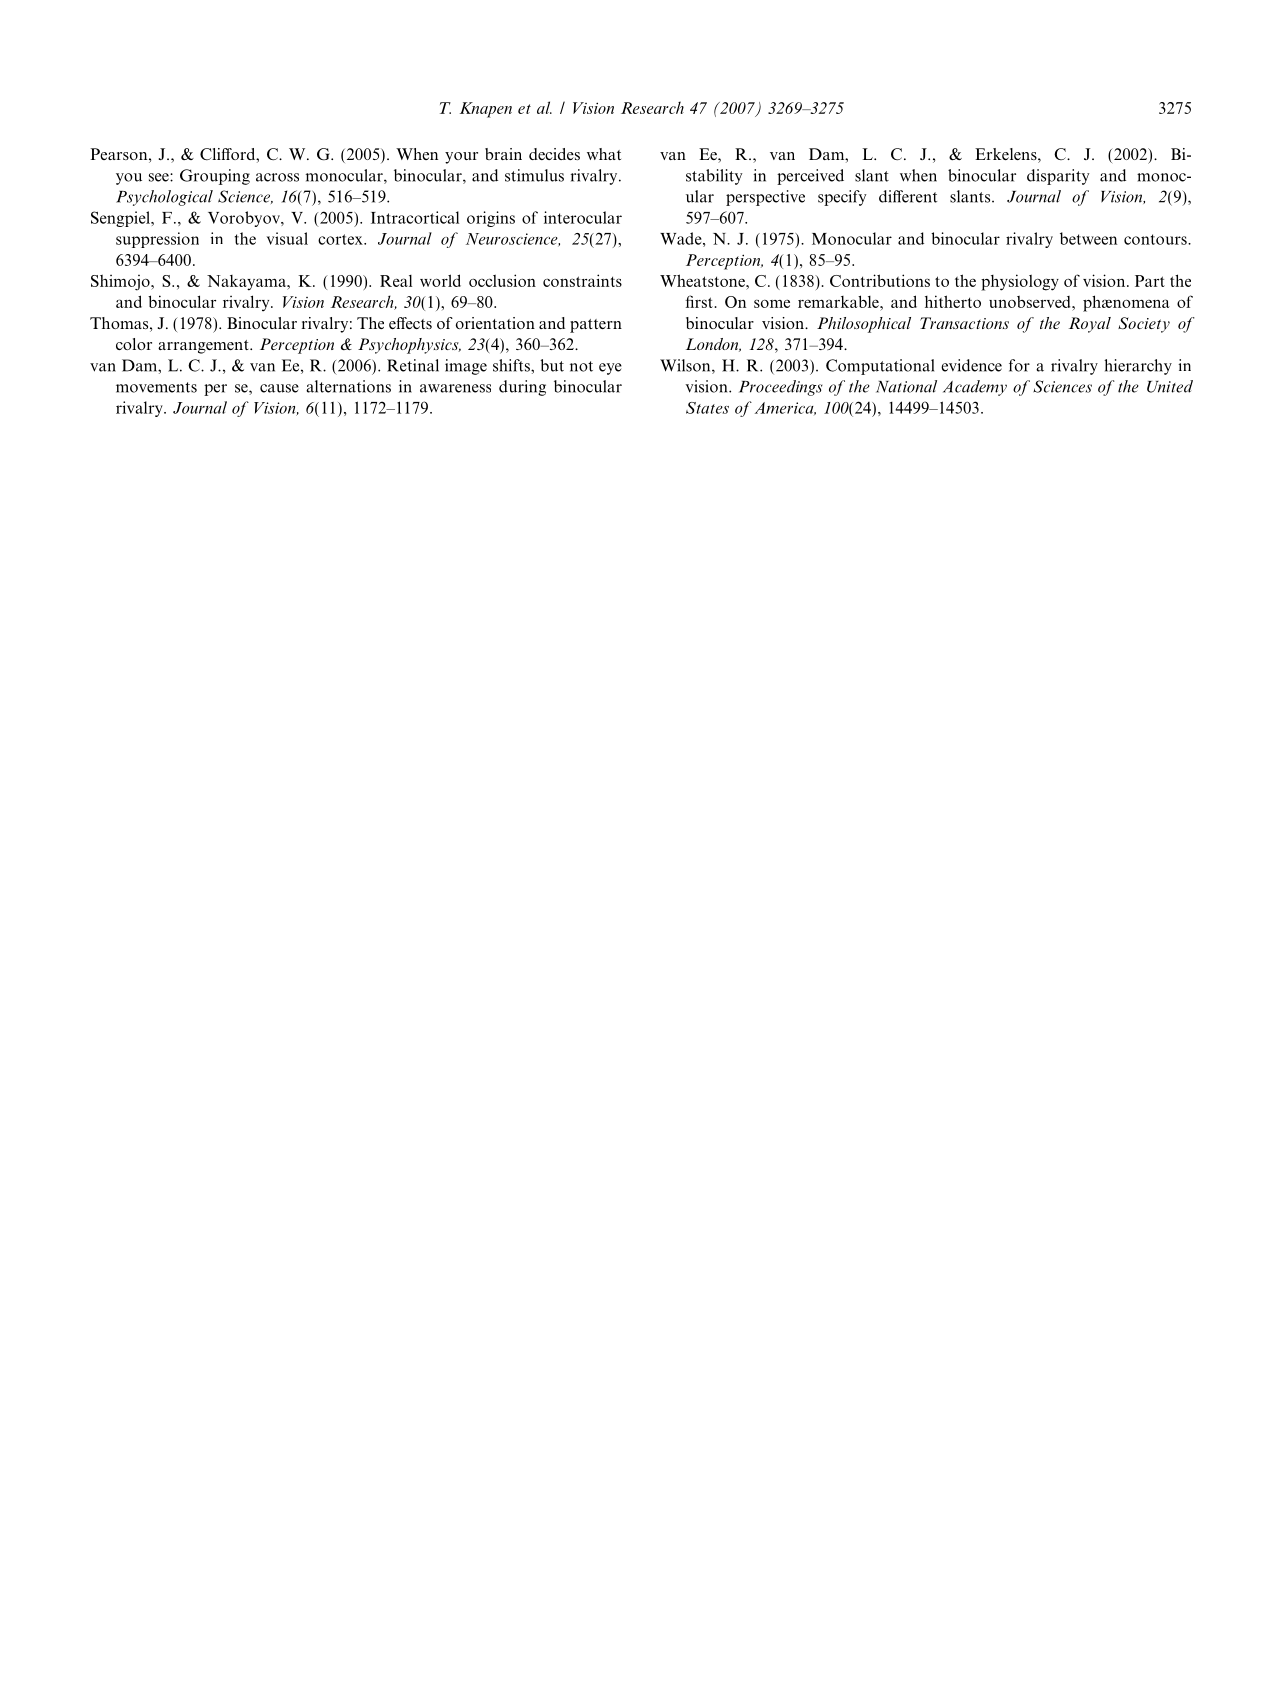 The image size is (1261, 1682). Describe the element at coordinates (1058, 177) in the screenshot. I see `disparity` at that location.
